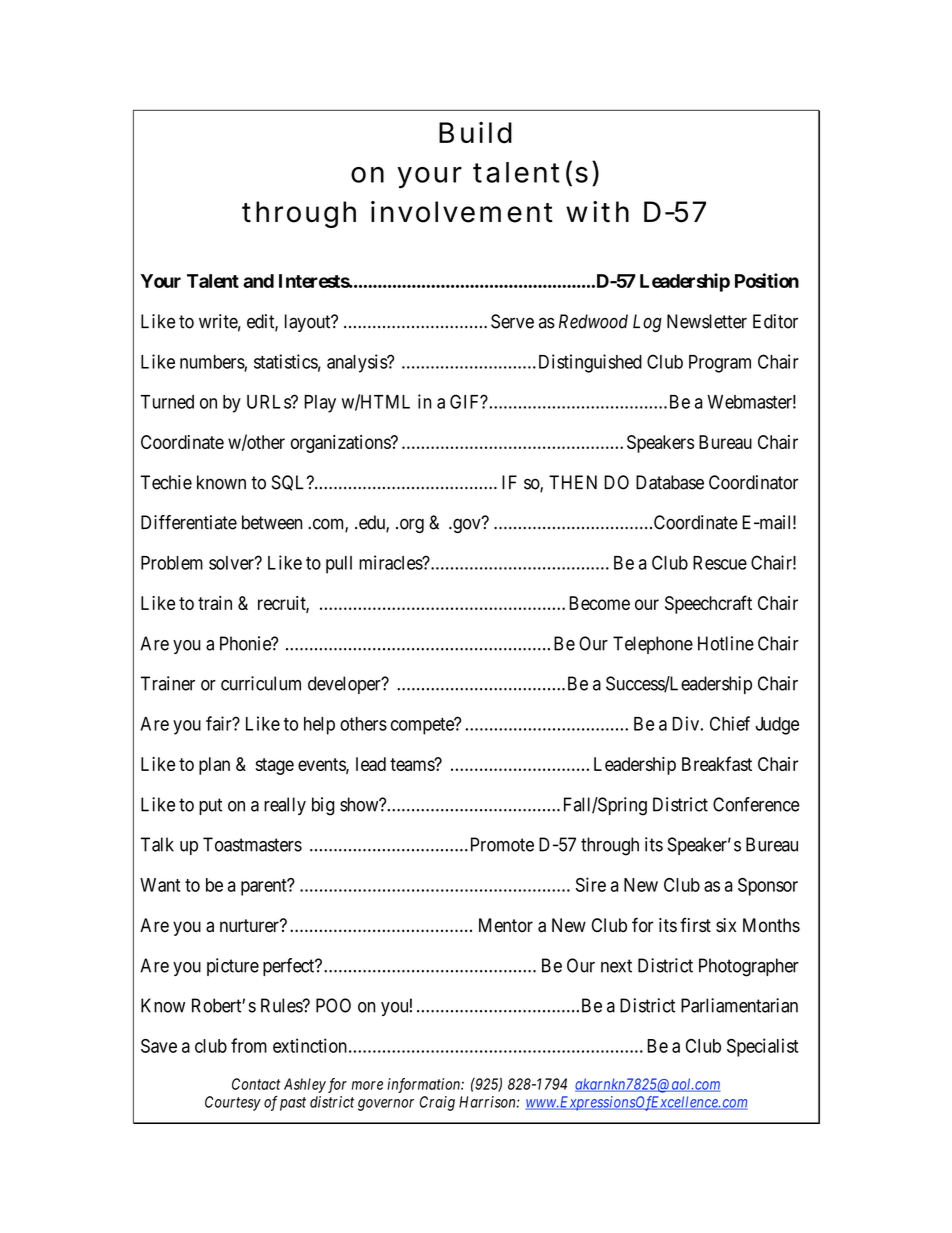  What do you see at coordinates (599, 603) in the screenshot?
I see `Become` at bounding box center [599, 603].
